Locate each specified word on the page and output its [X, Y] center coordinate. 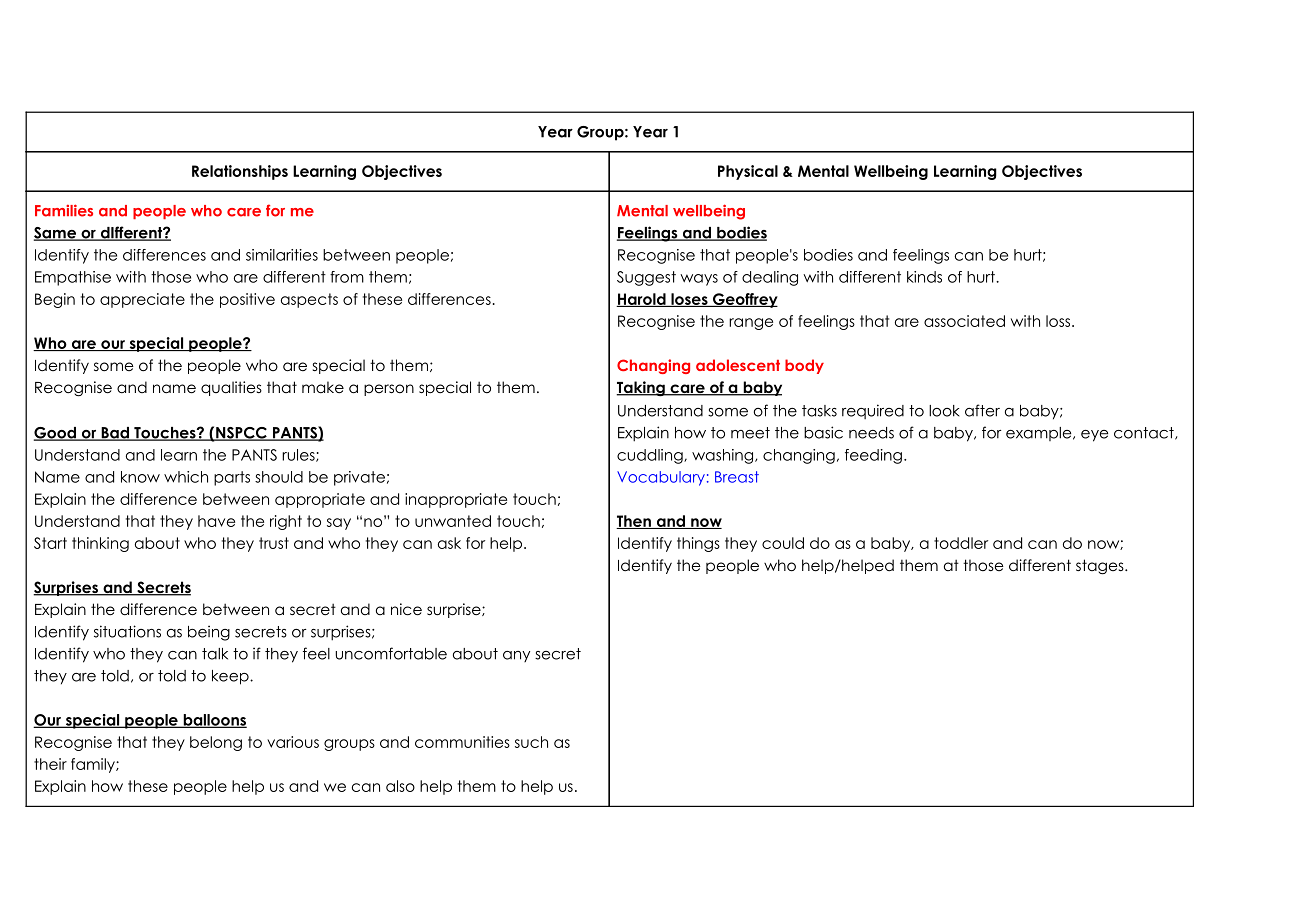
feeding [873, 456]
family [94, 765]
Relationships [240, 172]
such [531, 742]
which [186, 477]
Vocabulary [661, 478]
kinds [924, 277]
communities [462, 742]
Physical [748, 172]
